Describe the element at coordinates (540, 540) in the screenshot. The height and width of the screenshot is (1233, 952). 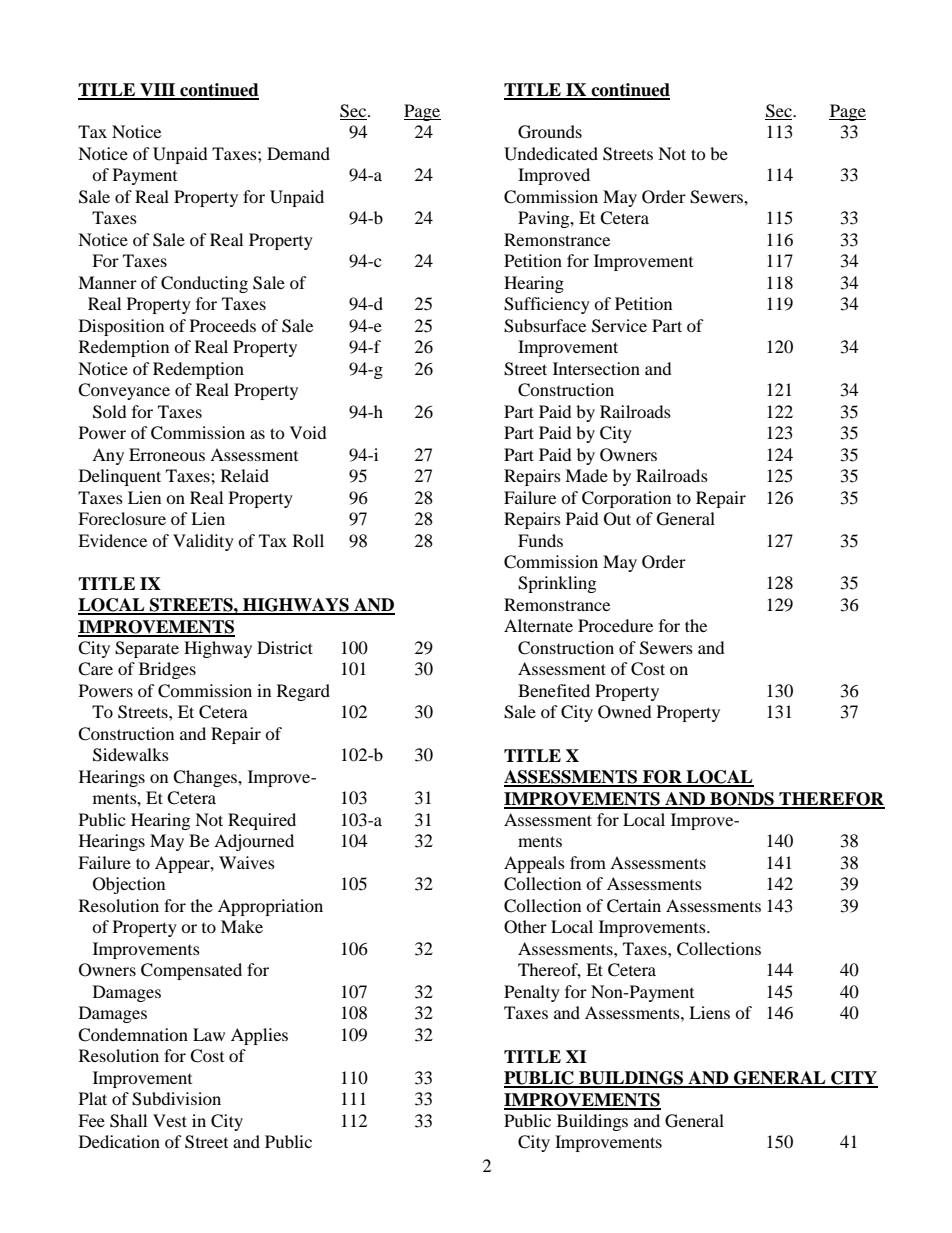
I see `Funds` at that location.
